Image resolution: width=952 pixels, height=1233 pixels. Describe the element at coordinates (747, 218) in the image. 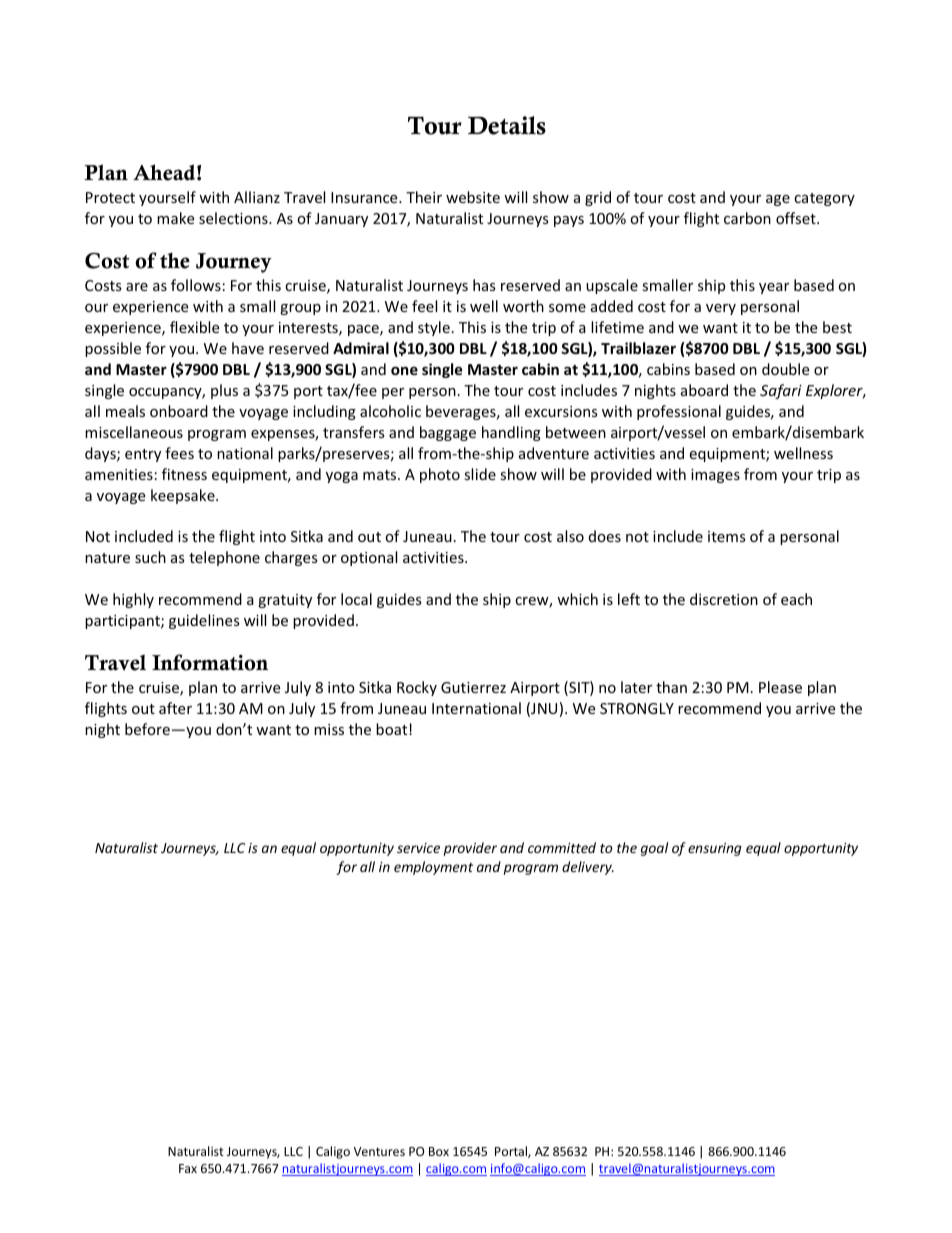

I see `carbon` at that location.
